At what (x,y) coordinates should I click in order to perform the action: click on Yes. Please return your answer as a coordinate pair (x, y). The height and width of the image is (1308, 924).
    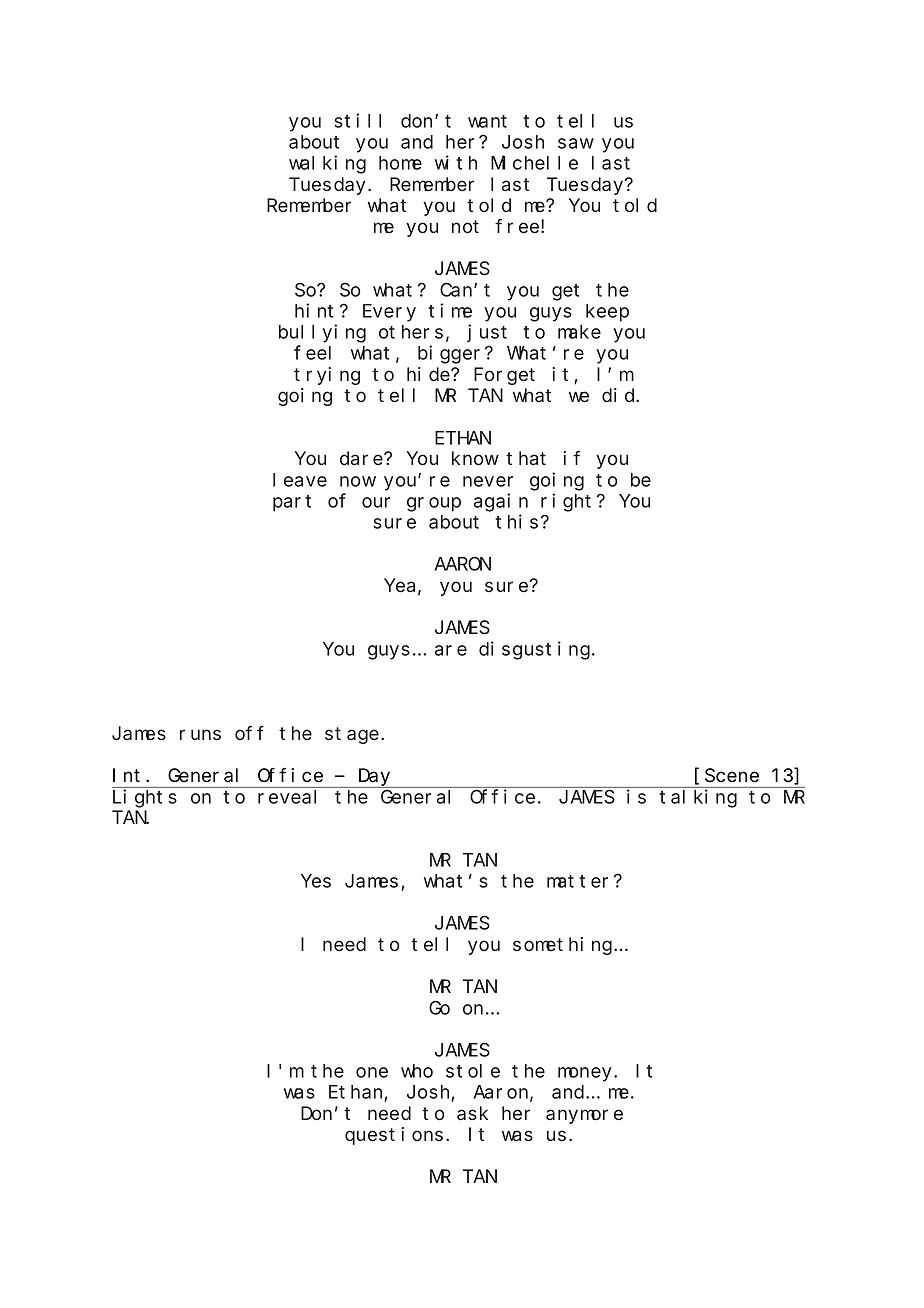
    Looking at the image, I should click on (316, 881).
